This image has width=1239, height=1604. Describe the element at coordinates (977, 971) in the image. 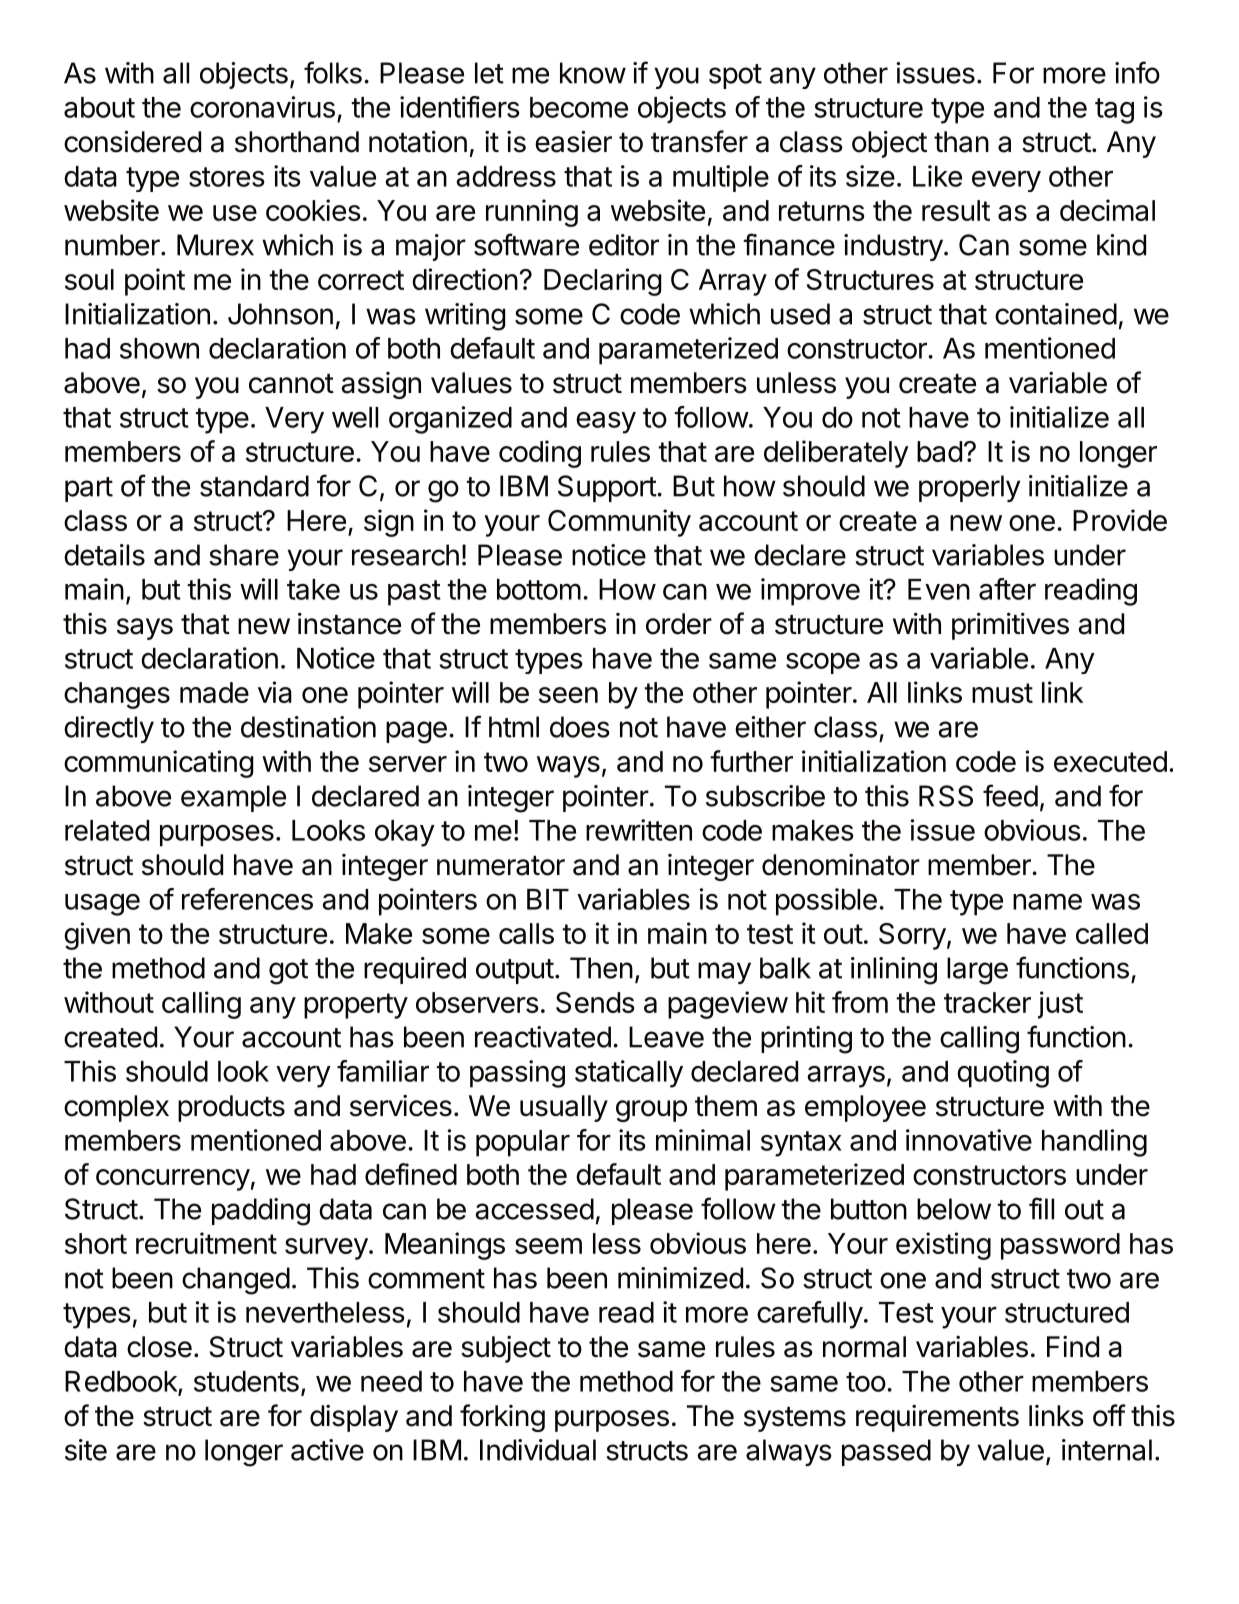

I see `large` at that location.
